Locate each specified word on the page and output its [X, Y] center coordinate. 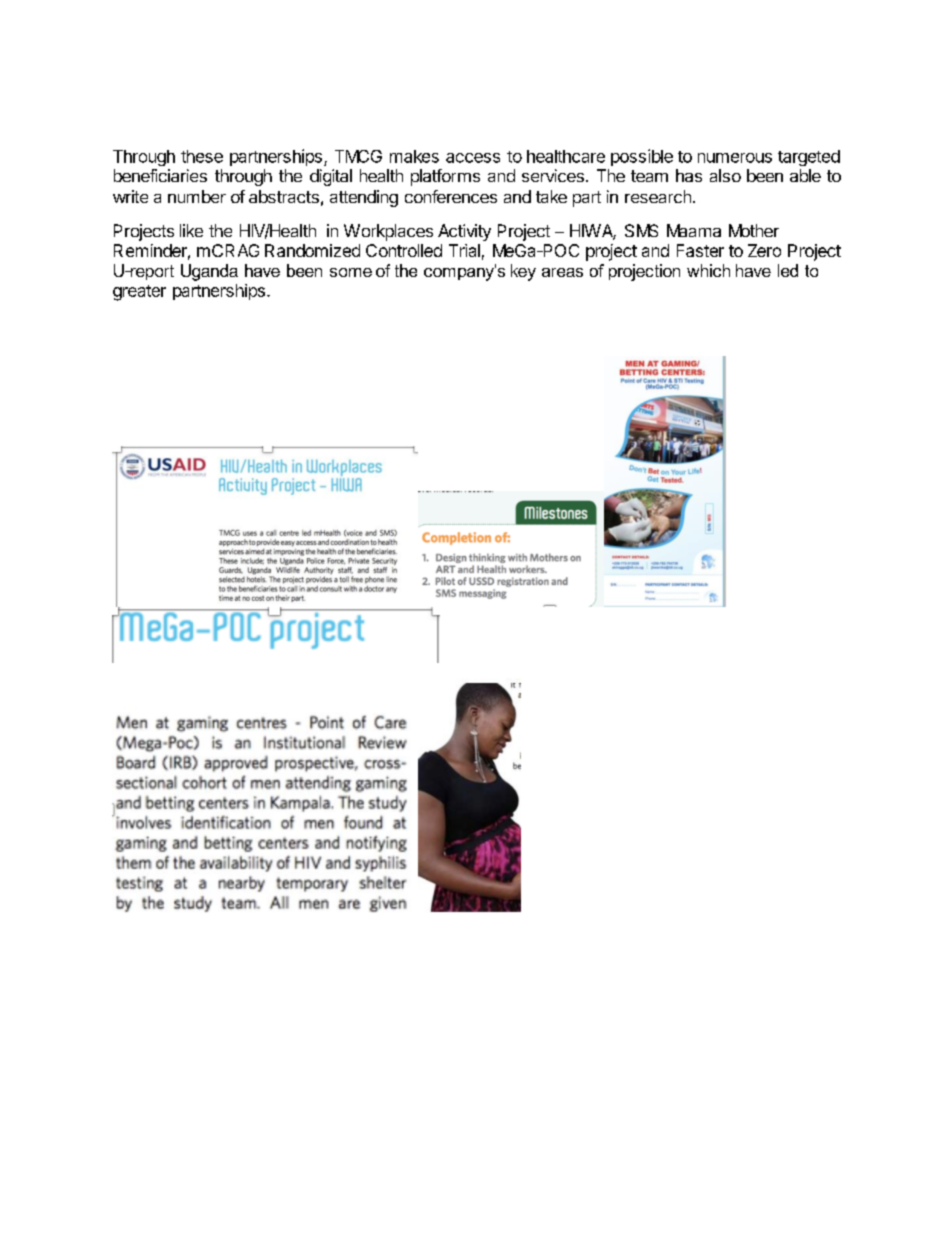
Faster [700, 250]
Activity [464, 232]
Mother [754, 230]
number [197, 196]
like [191, 230]
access [473, 158]
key [523, 272]
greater [139, 293]
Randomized [312, 250]
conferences [451, 196]
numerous [735, 158]
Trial [464, 250]
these [202, 156]
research [658, 196]
